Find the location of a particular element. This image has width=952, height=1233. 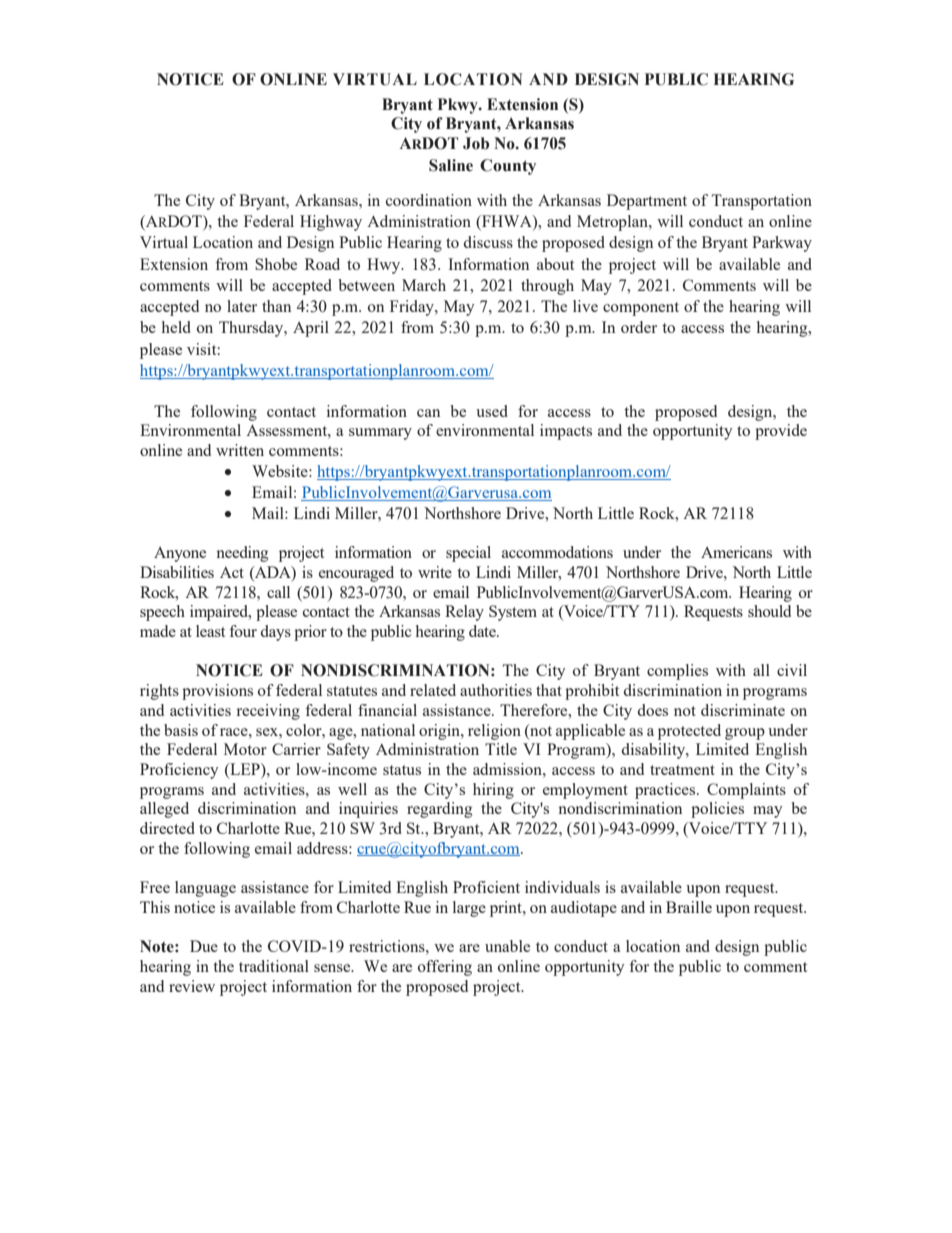

offering is located at coordinates (445, 968).
